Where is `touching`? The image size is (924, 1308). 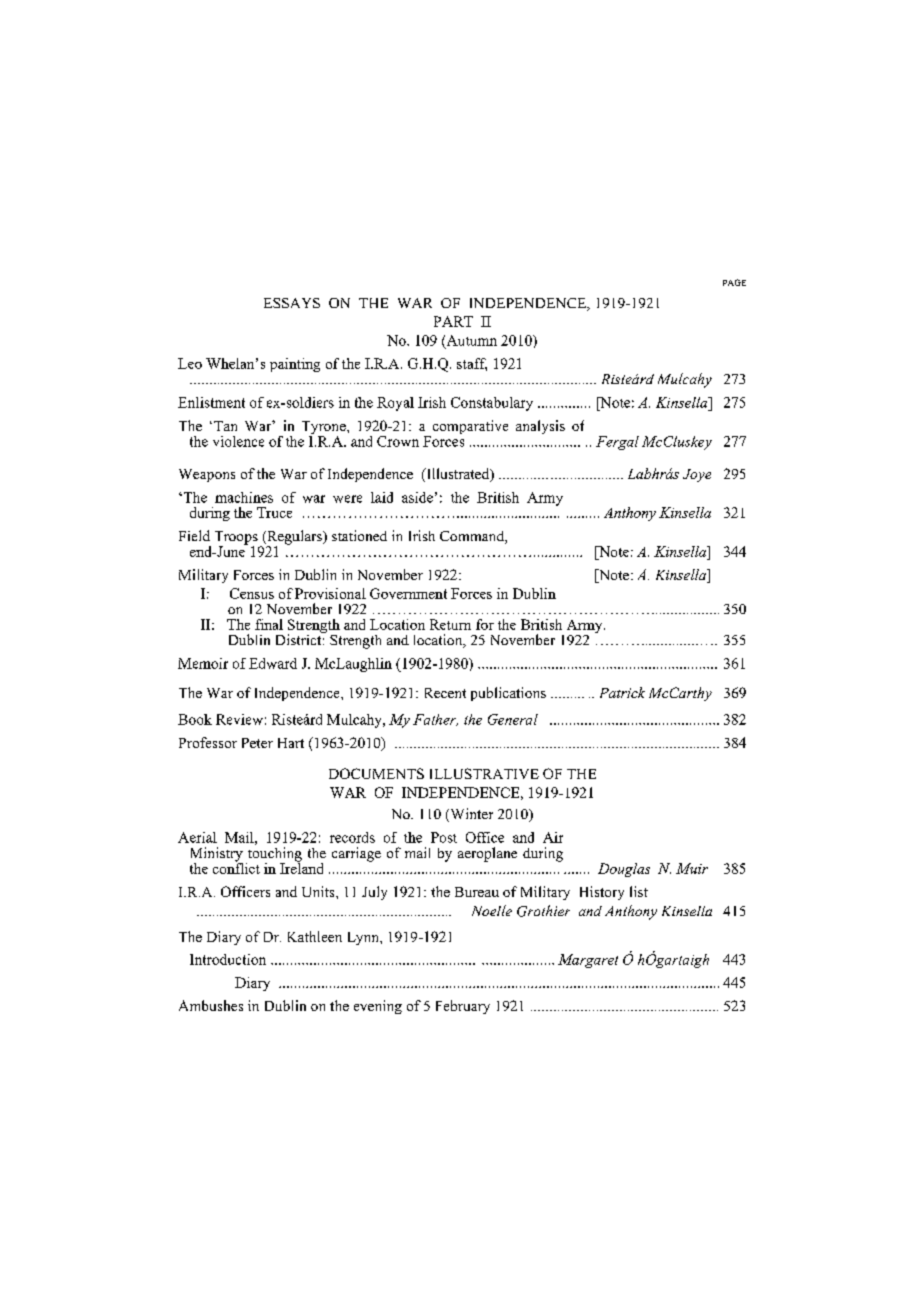 touching is located at coordinates (274, 855).
